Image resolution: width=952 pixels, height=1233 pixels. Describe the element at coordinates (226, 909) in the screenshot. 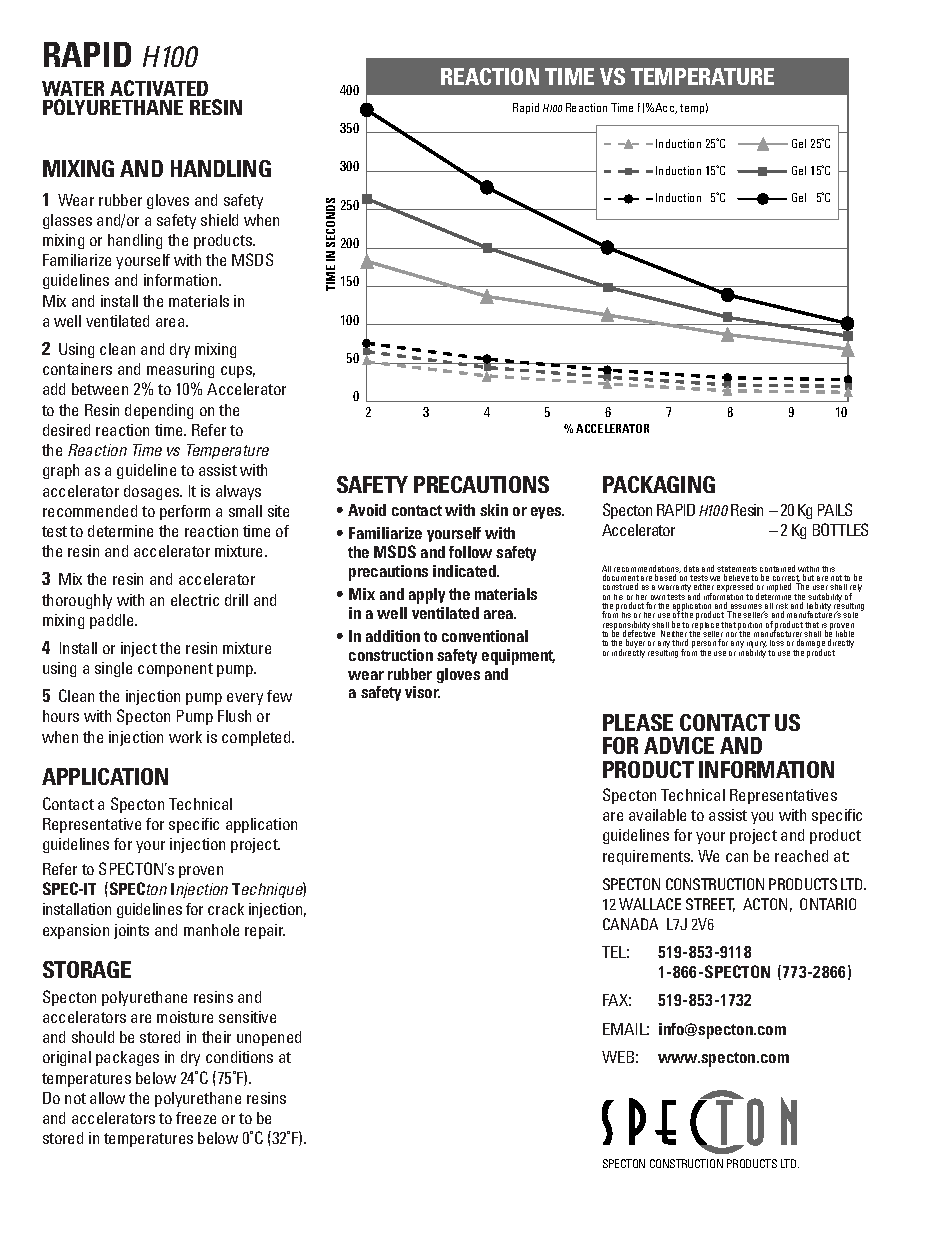

I see `crack` at that location.
